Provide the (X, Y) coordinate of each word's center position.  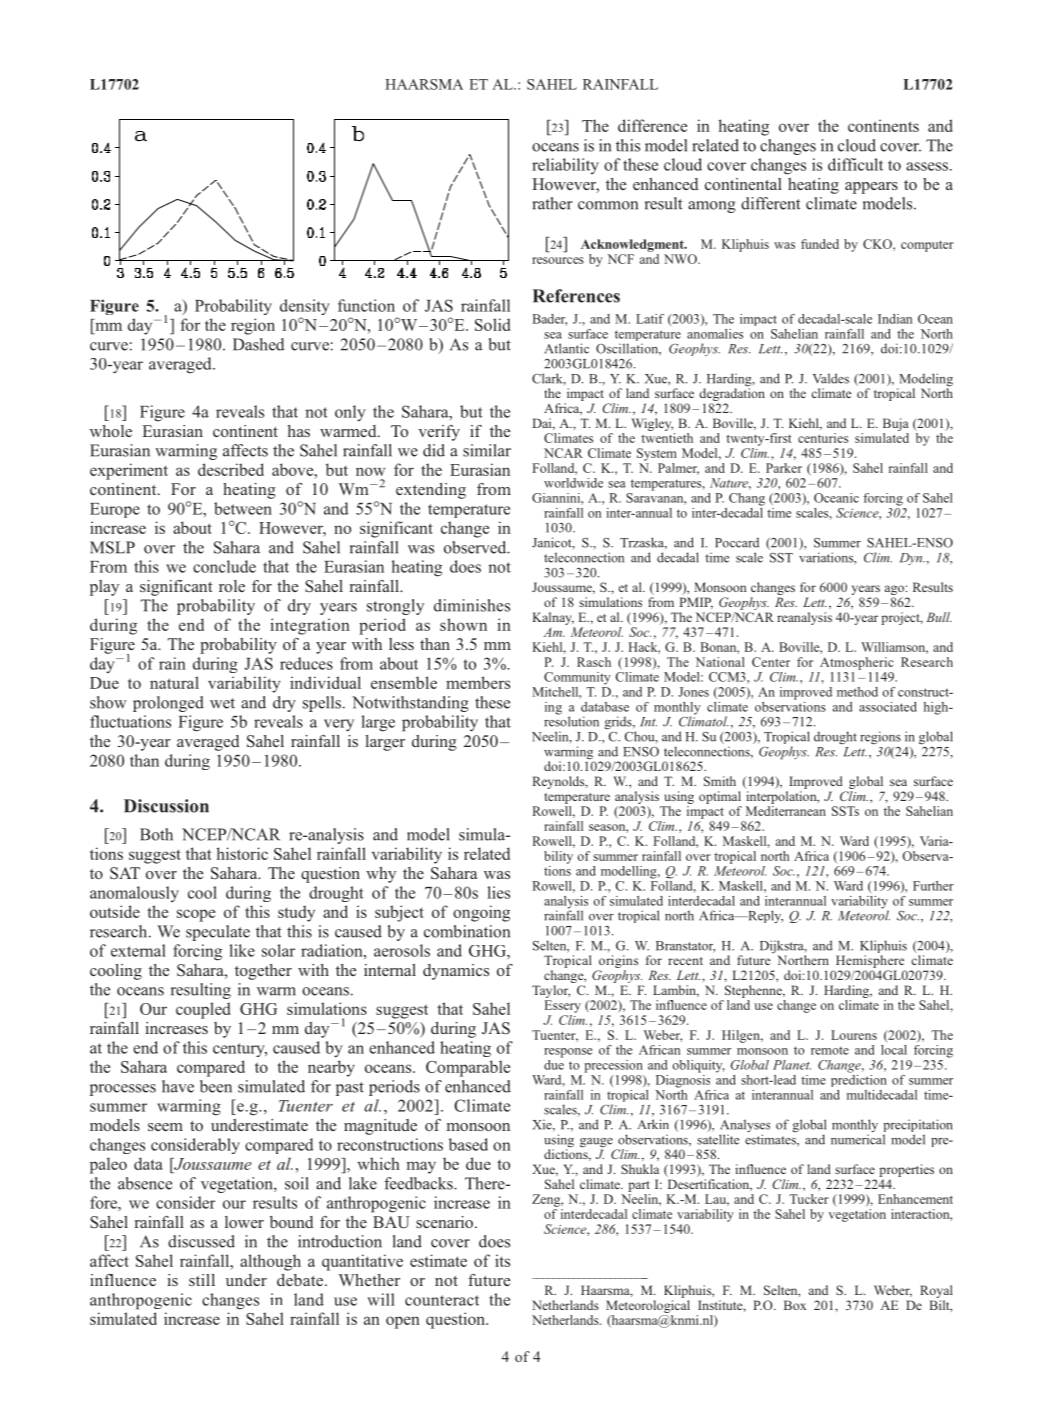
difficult (855, 164)
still (202, 1280)
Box (795, 1305)
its (502, 1260)
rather (552, 203)
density (305, 308)
